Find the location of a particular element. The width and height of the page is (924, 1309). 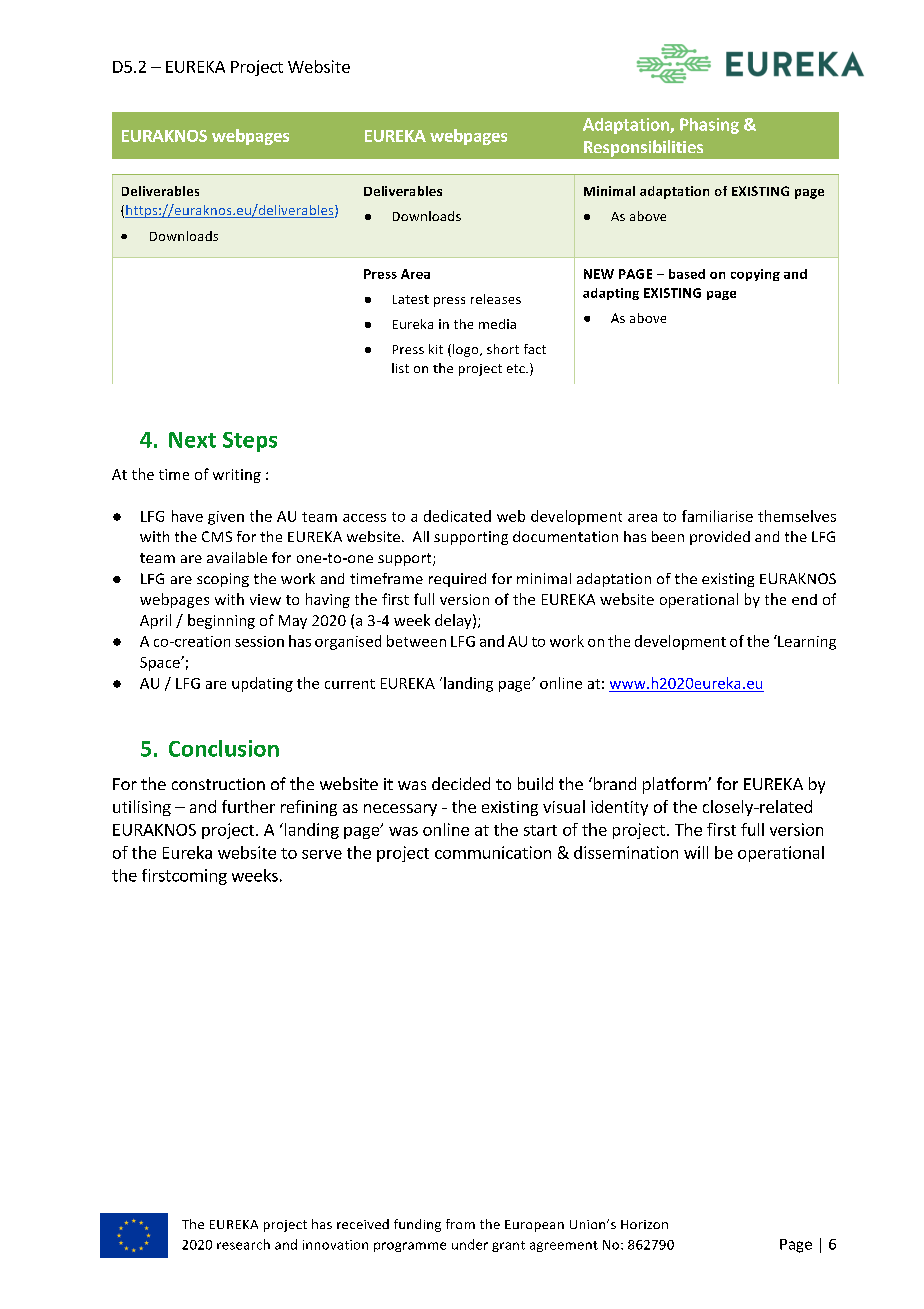

Phasing is located at coordinates (709, 126).
